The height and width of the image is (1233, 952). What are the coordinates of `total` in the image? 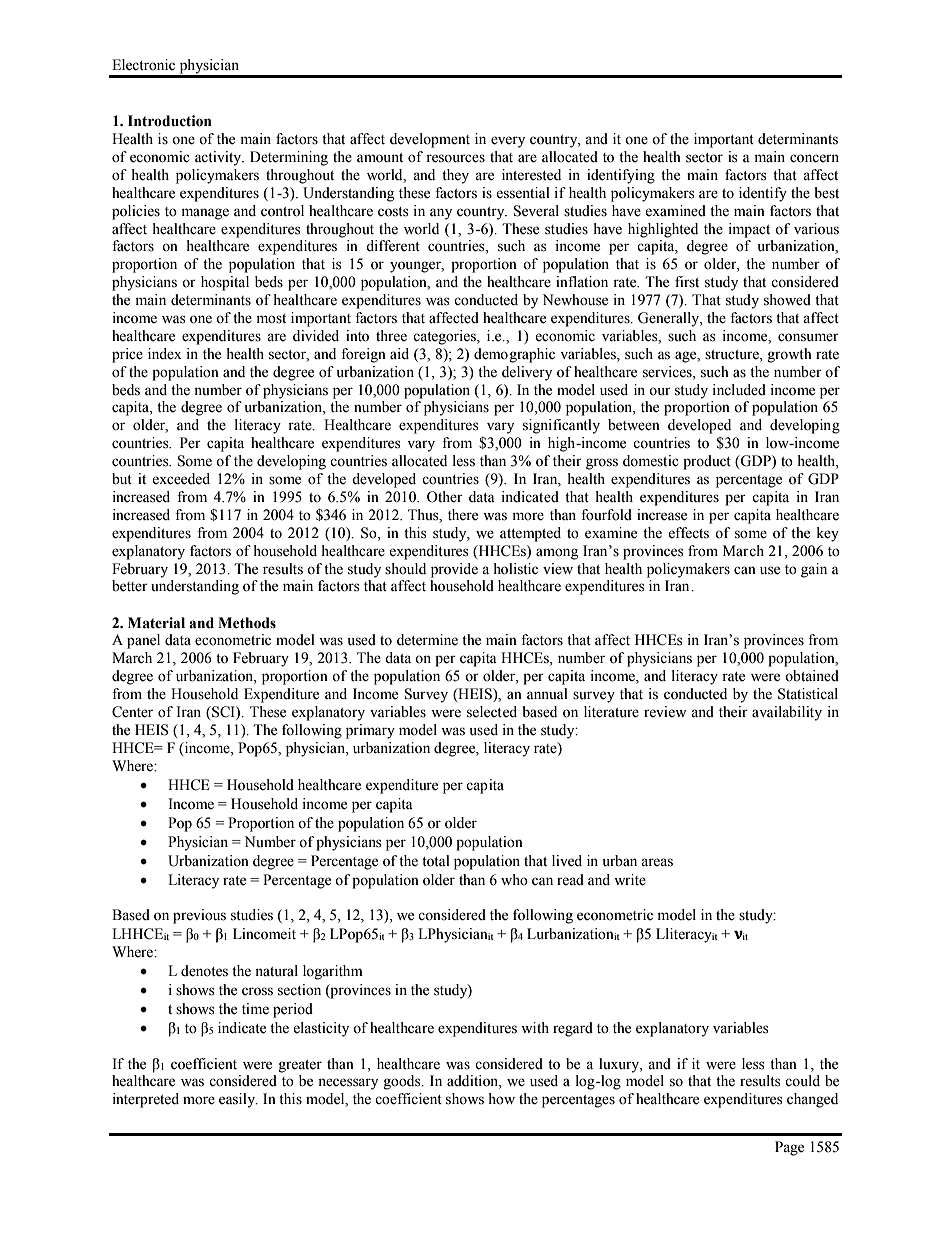 It's located at (436, 861).
